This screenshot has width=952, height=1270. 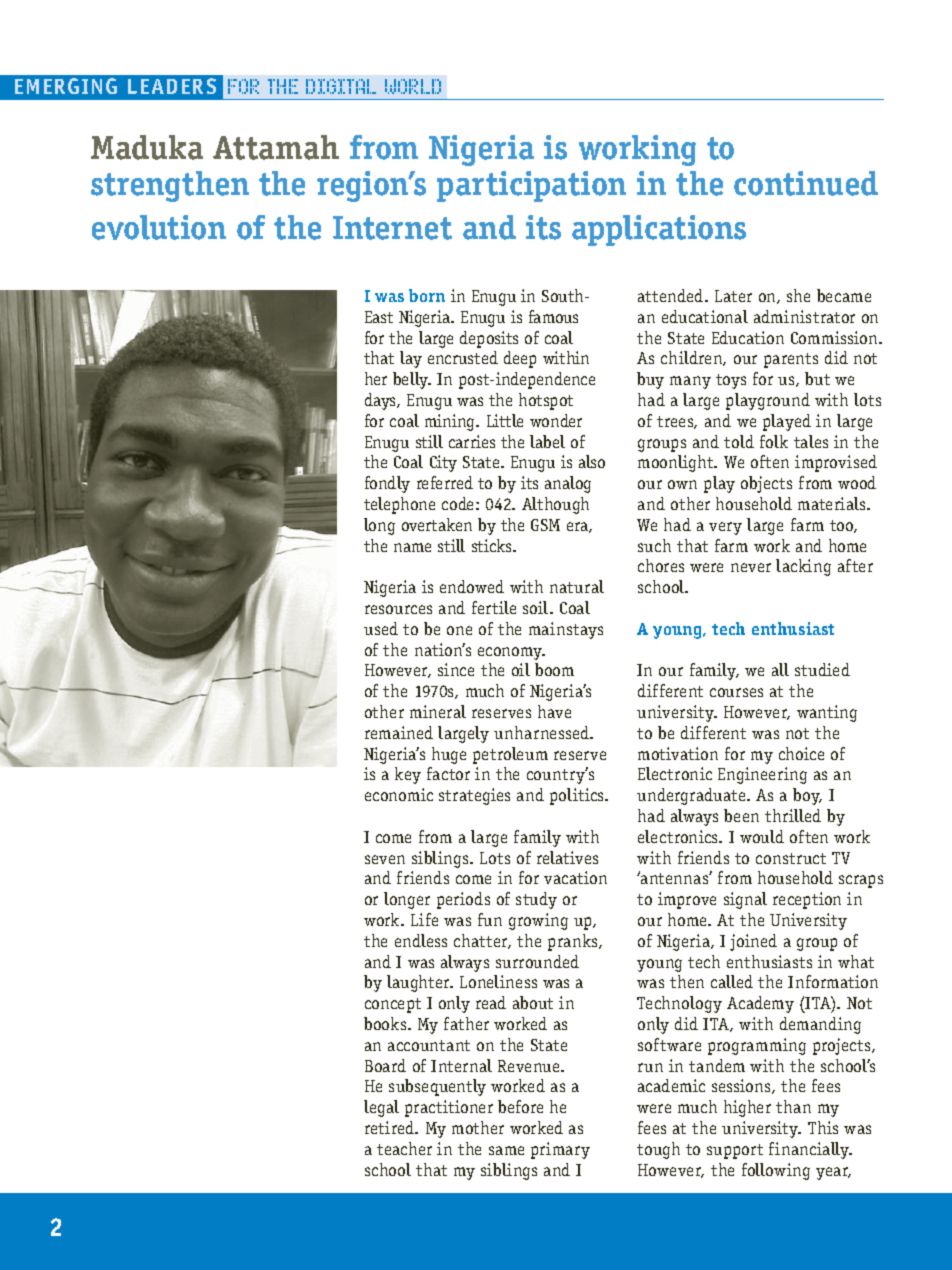 What do you see at coordinates (413, 86) in the screenshot?
I see `WORLD` at bounding box center [413, 86].
